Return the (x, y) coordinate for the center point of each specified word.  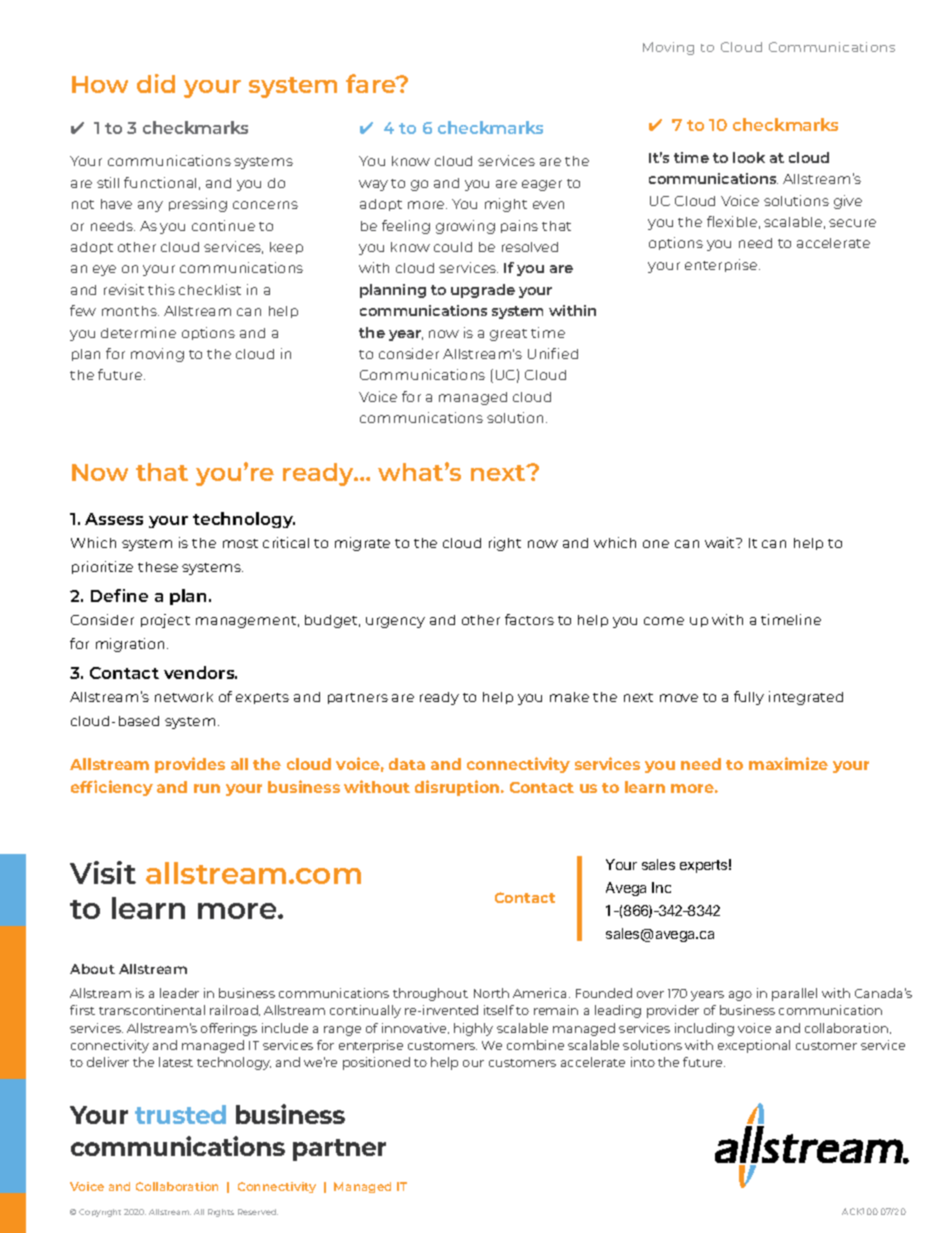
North (491, 993)
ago (740, 996)
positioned (376, 1063)
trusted (180, 1114)
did (156, 83)
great (508, 335)
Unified (553, 353)
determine (138, 332)
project (165, 621)
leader (179, 993)
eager (542, 185)
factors (529, 619)
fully (749, 698)
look (749, 157)
